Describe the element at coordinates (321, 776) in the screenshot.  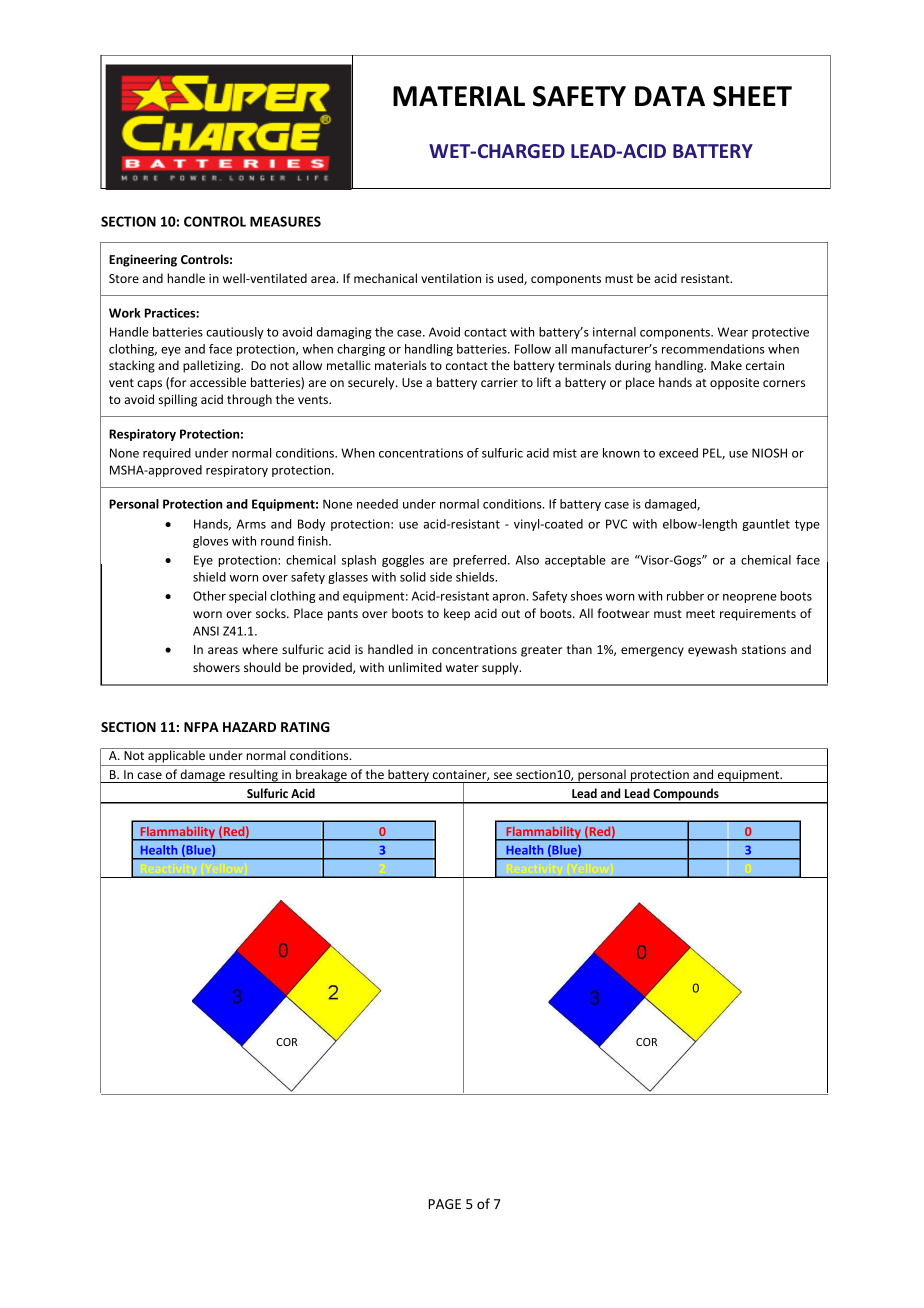
I see `breakage` at that location.
